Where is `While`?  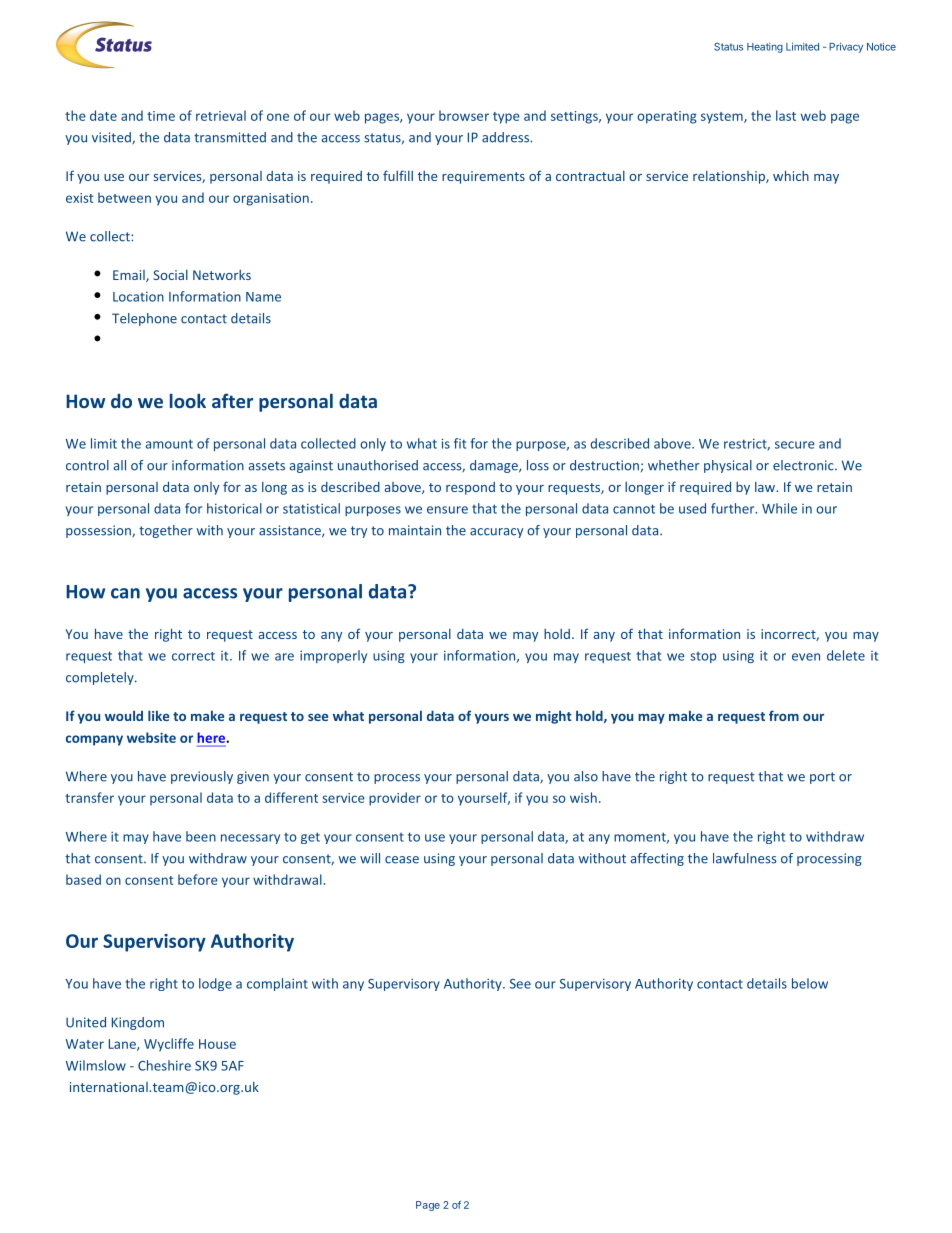
While is located at coordinates (779, 508).
